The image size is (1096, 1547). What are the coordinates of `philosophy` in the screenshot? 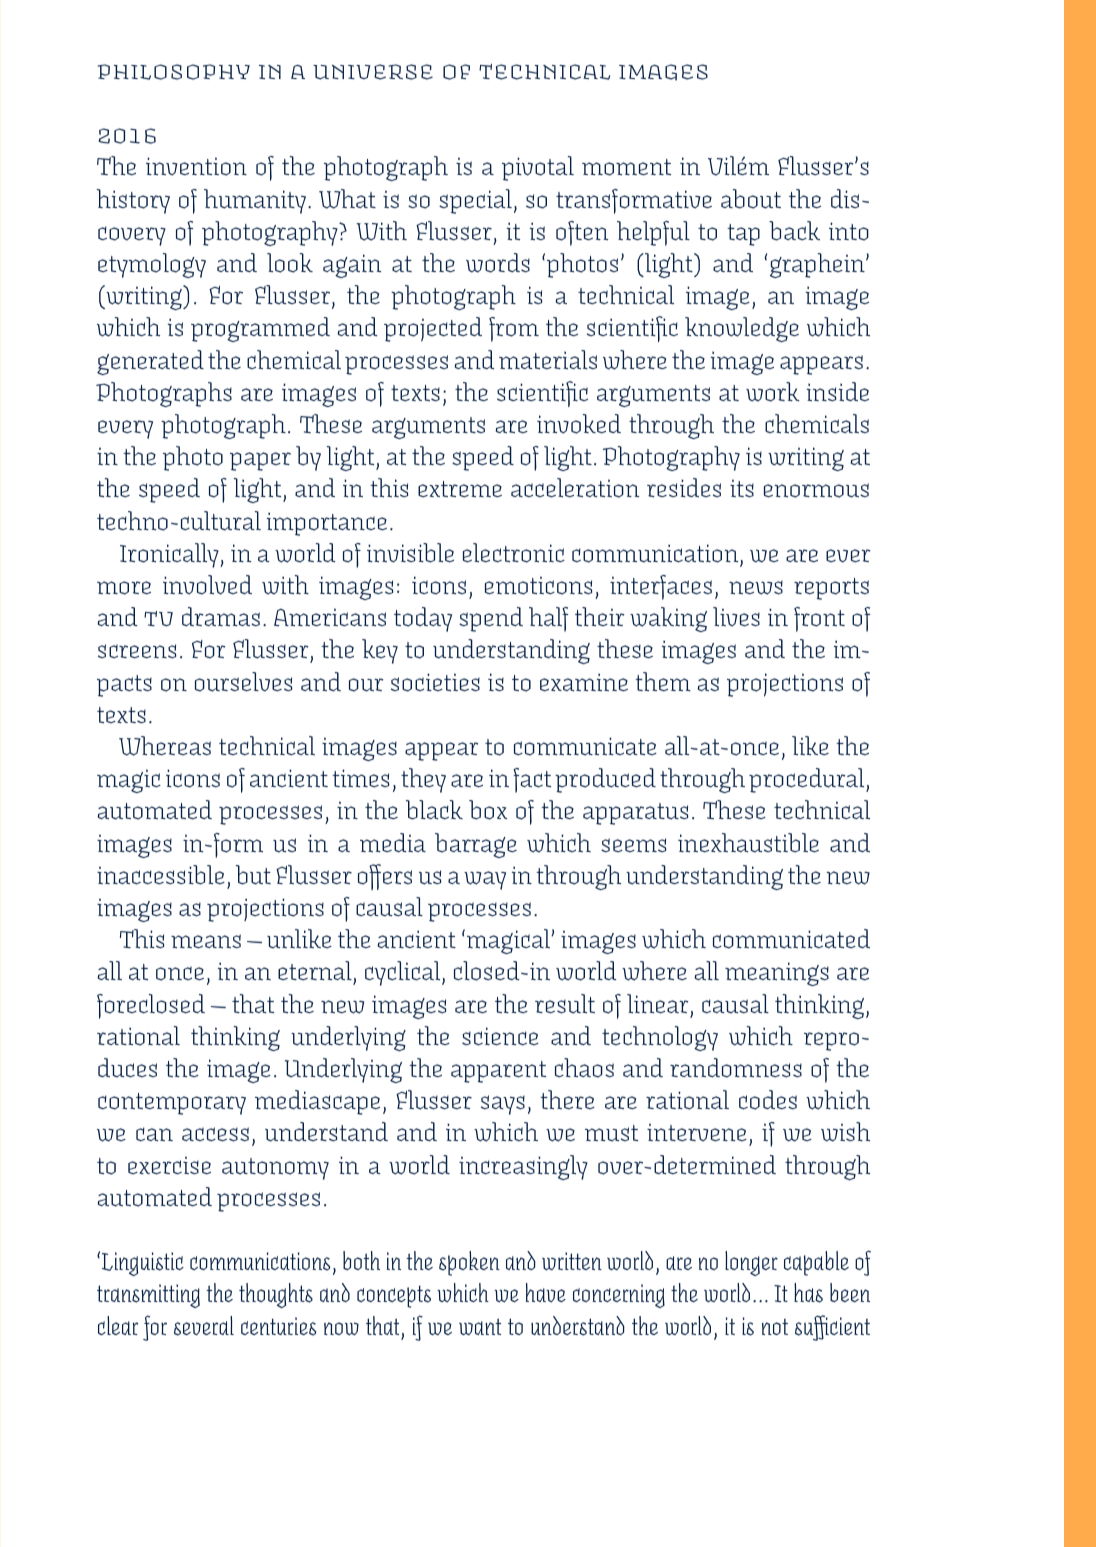 It's located at (174, 72).
